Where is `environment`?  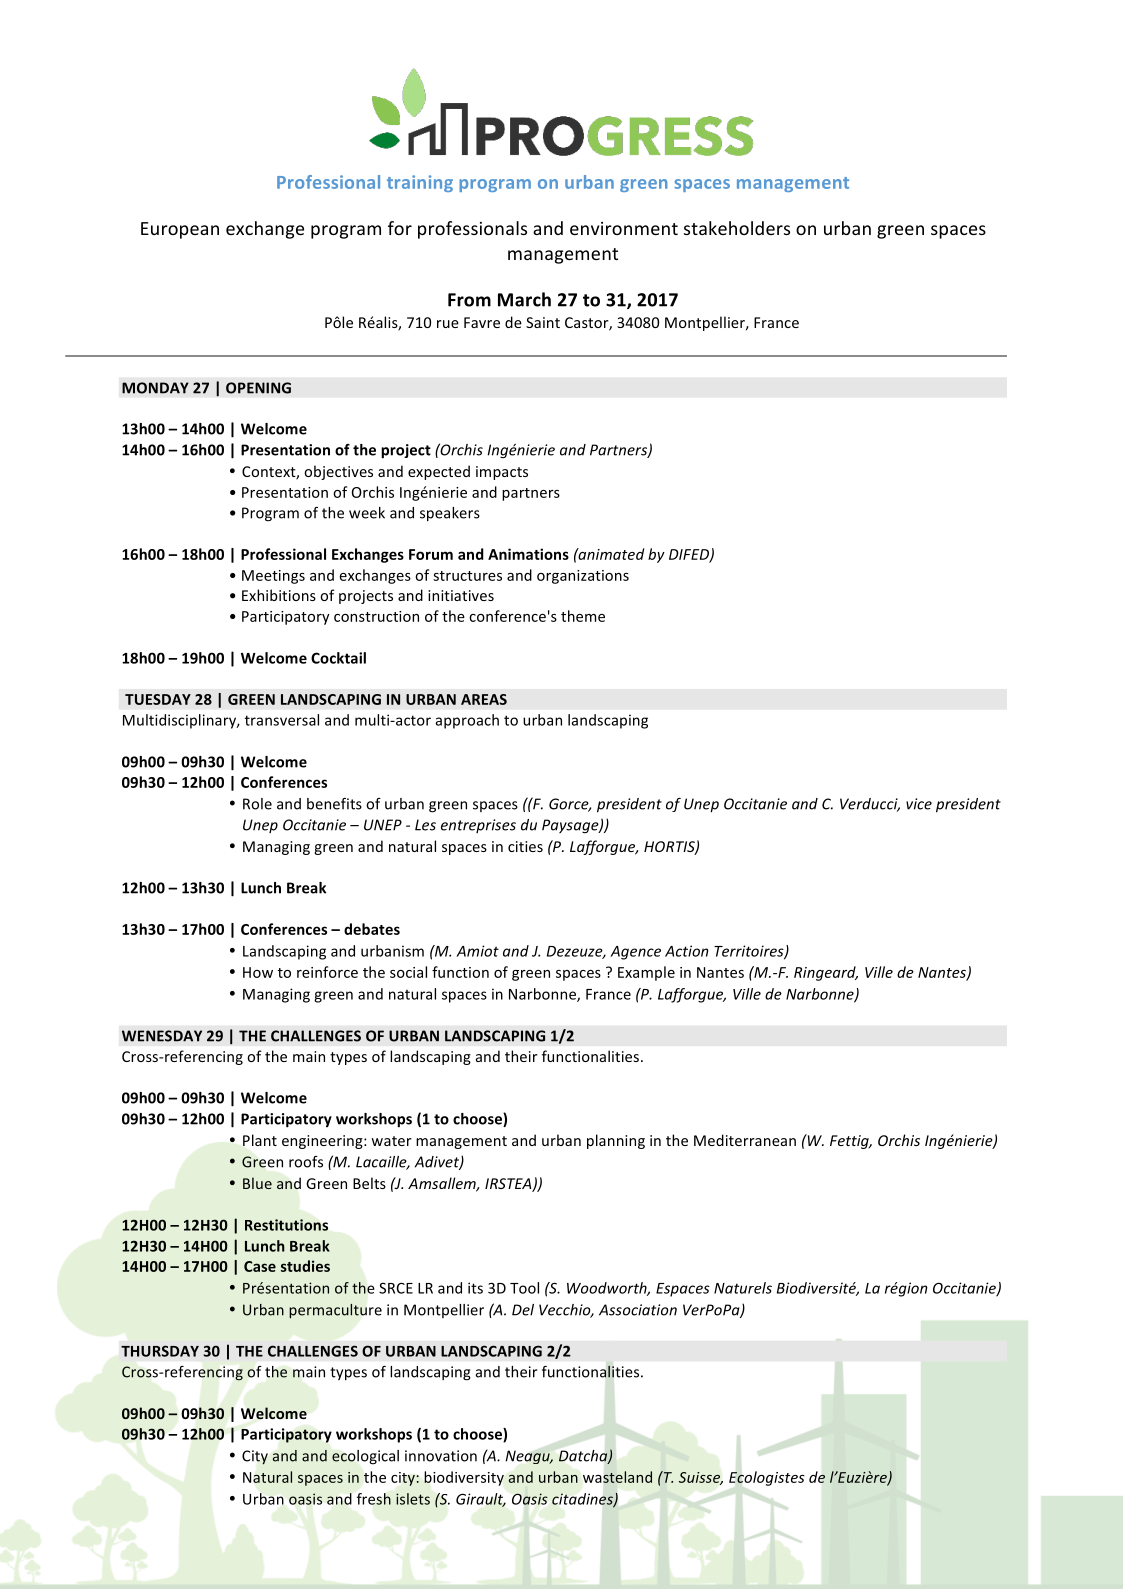
environment is located at coordinates (624, 228).
